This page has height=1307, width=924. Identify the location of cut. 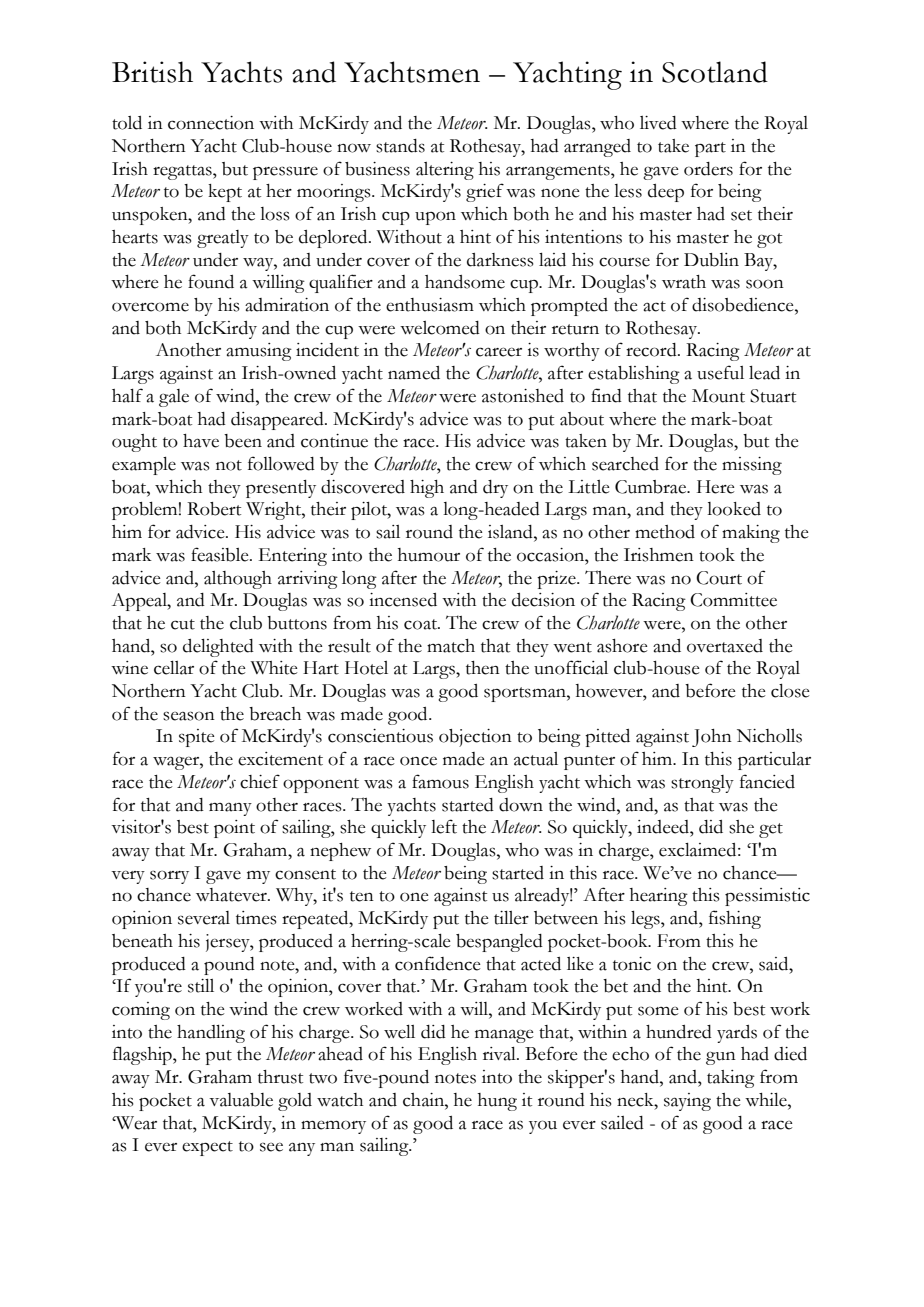
(183, 624).
